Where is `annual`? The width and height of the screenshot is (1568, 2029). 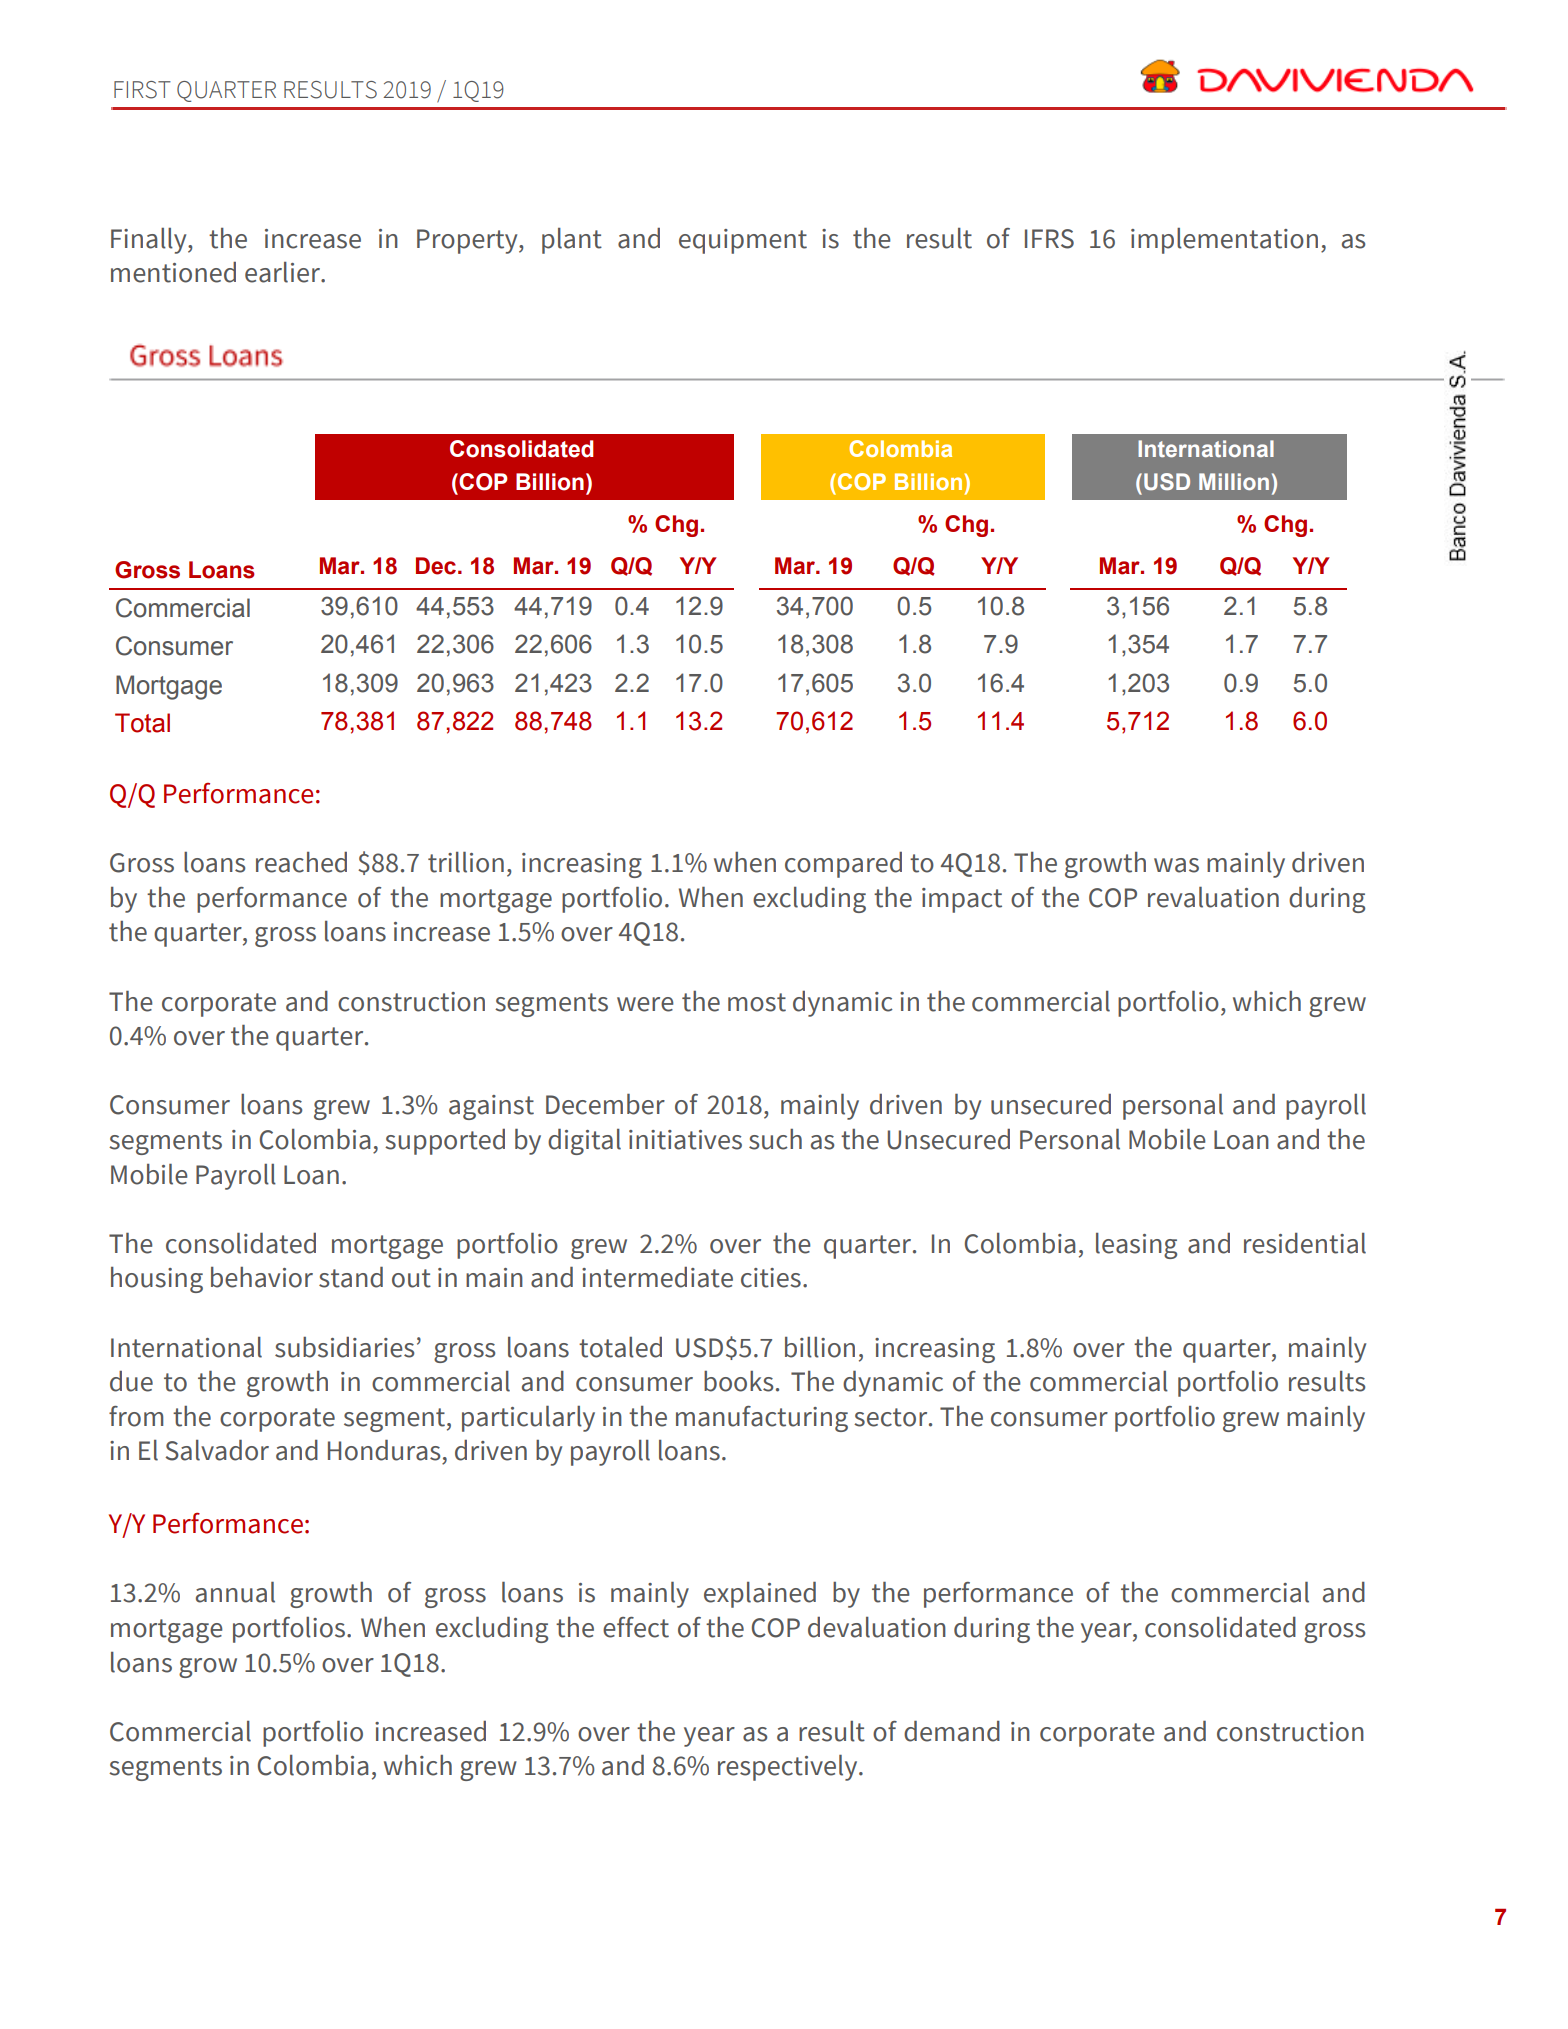
annual is located at coordinates (235, 1592).
